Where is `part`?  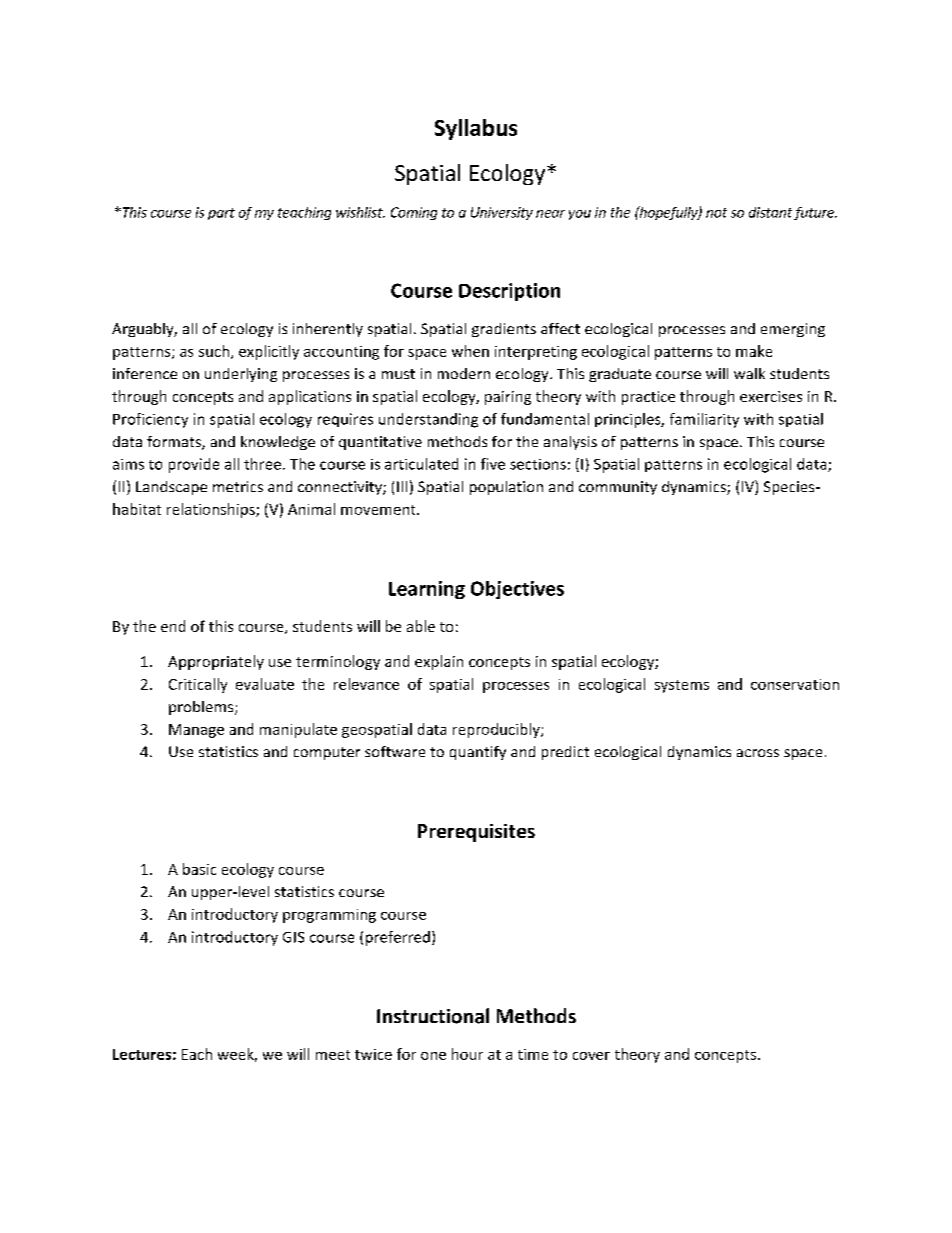 part is located at coordinates (221, 214).
